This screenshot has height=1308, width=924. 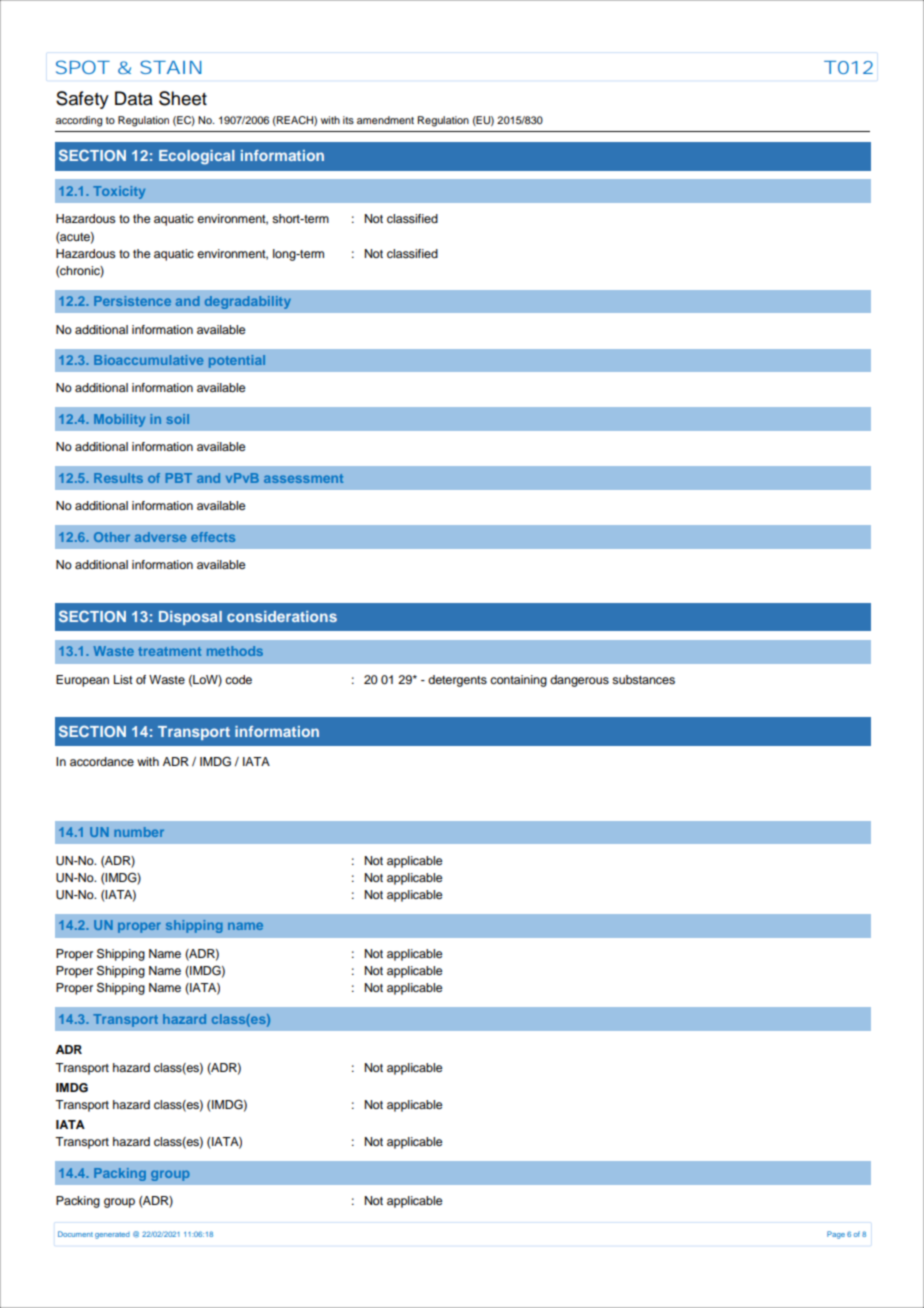 What do you see at coordinates (518, 681) in the screenshot?
I see `containing` at bounding box center [518, 681].
